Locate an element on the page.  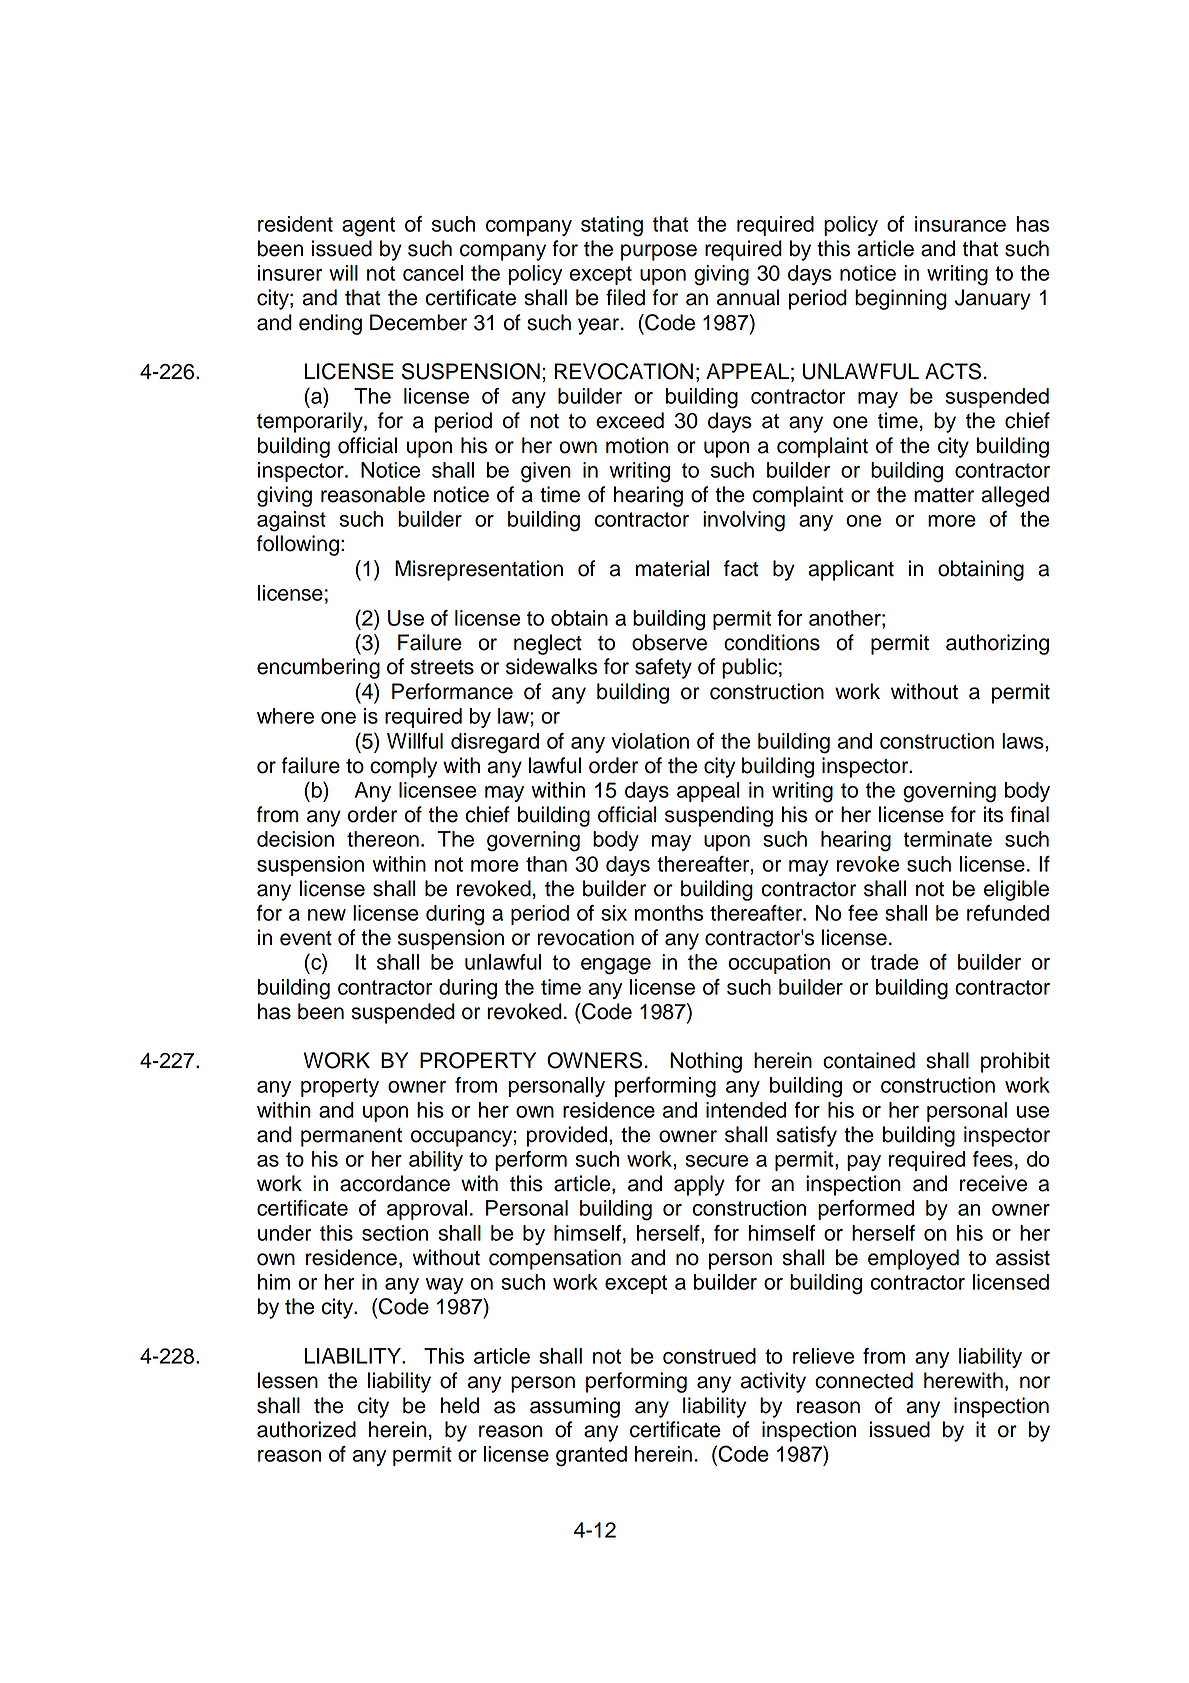
purpose is located at coordinates (659, 252).
